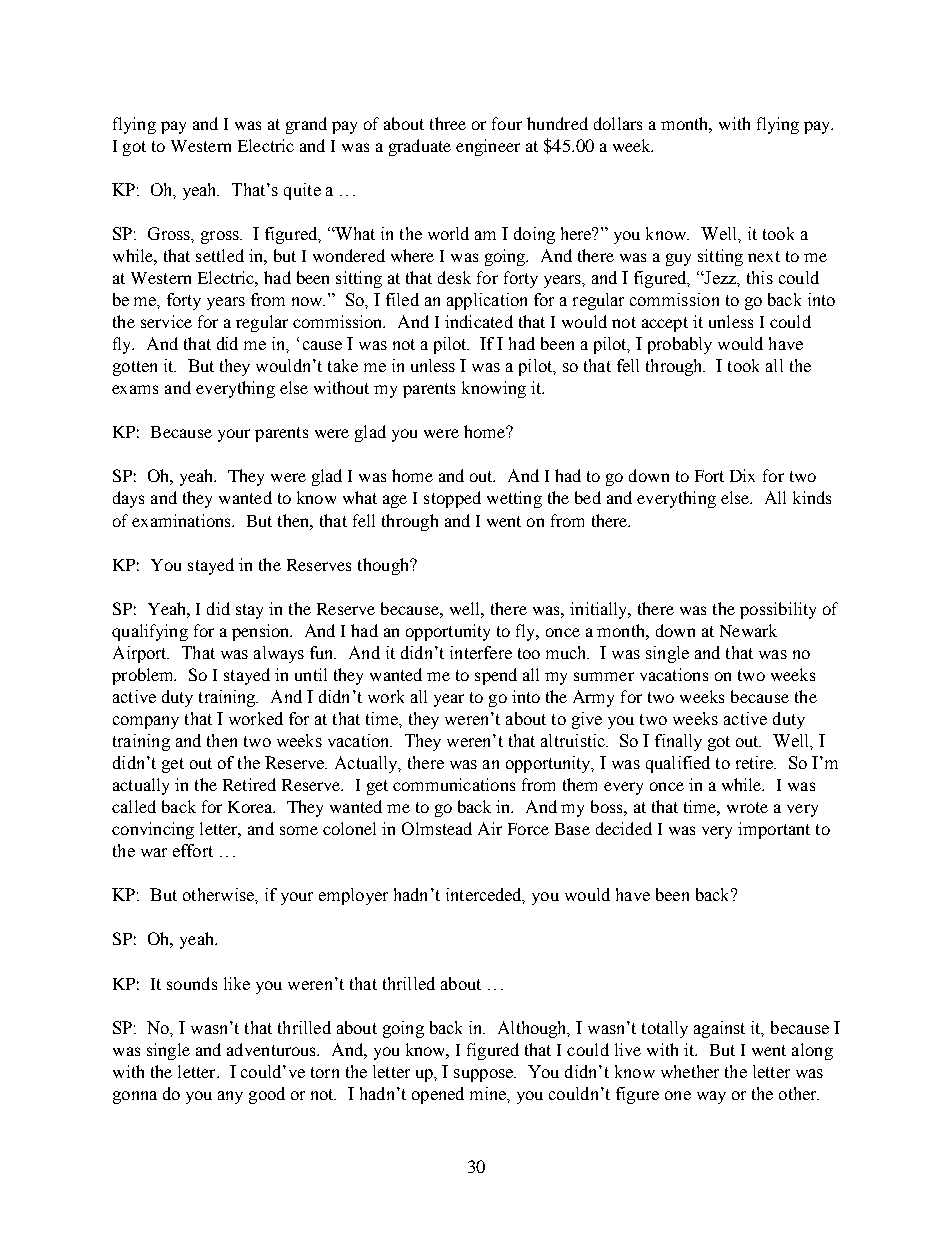 The height and width of the document is (1233, 952). I want to click on convincing, so click(153, 830).
